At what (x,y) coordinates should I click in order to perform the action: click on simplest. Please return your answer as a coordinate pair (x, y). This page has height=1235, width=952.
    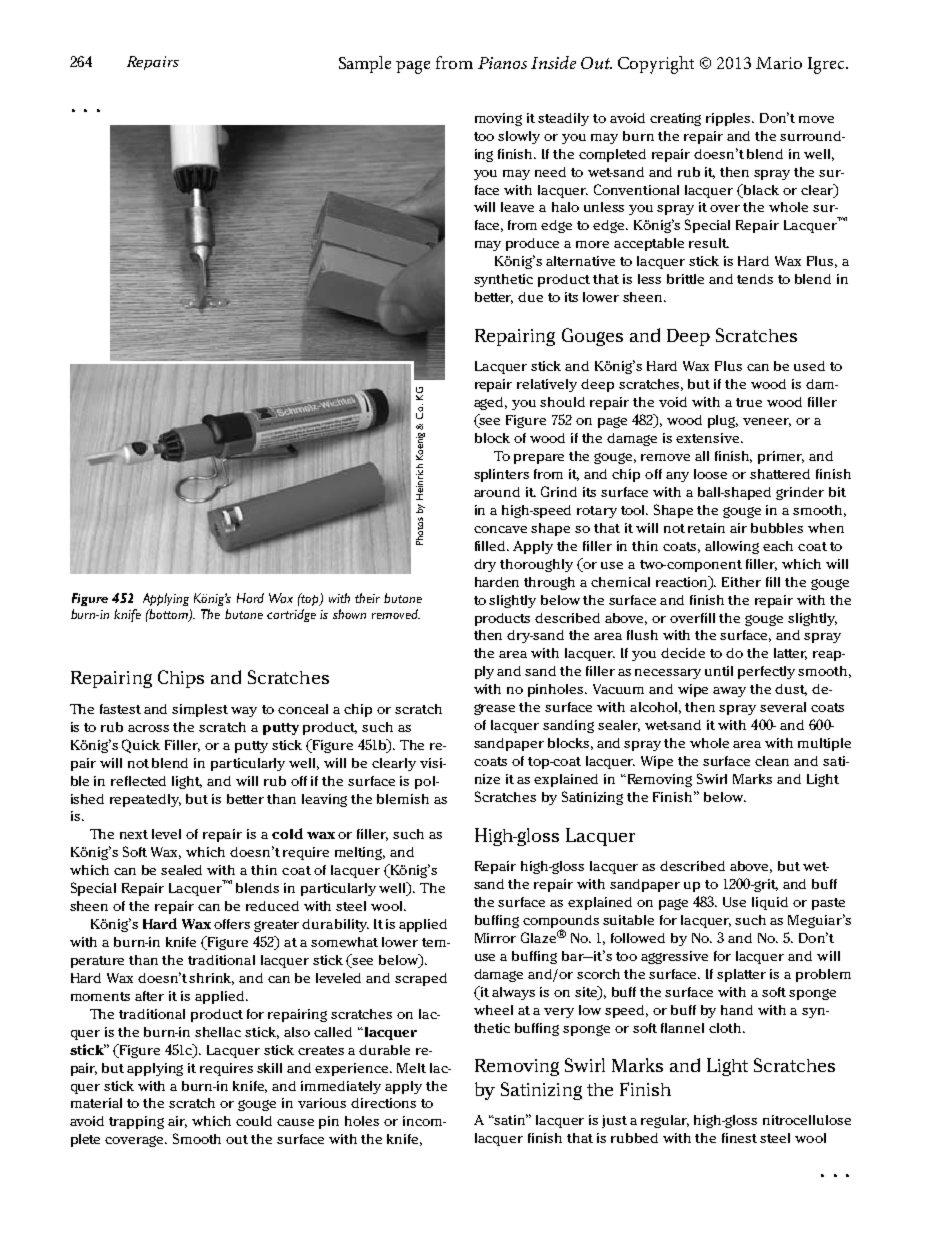
    Looking at the image, I should click on (200, 710).
